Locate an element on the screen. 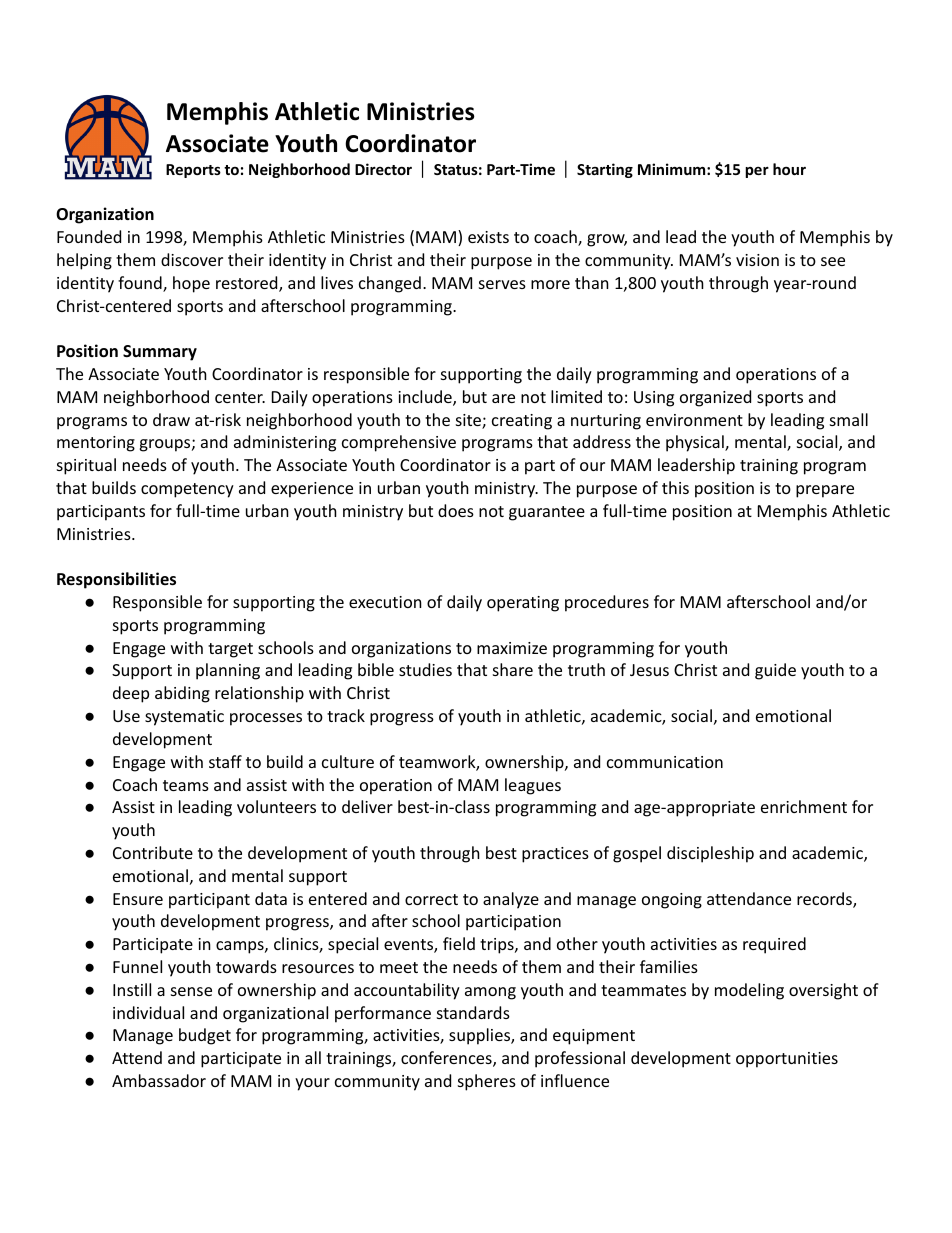  Reports is located at coordinates (193, 171).
